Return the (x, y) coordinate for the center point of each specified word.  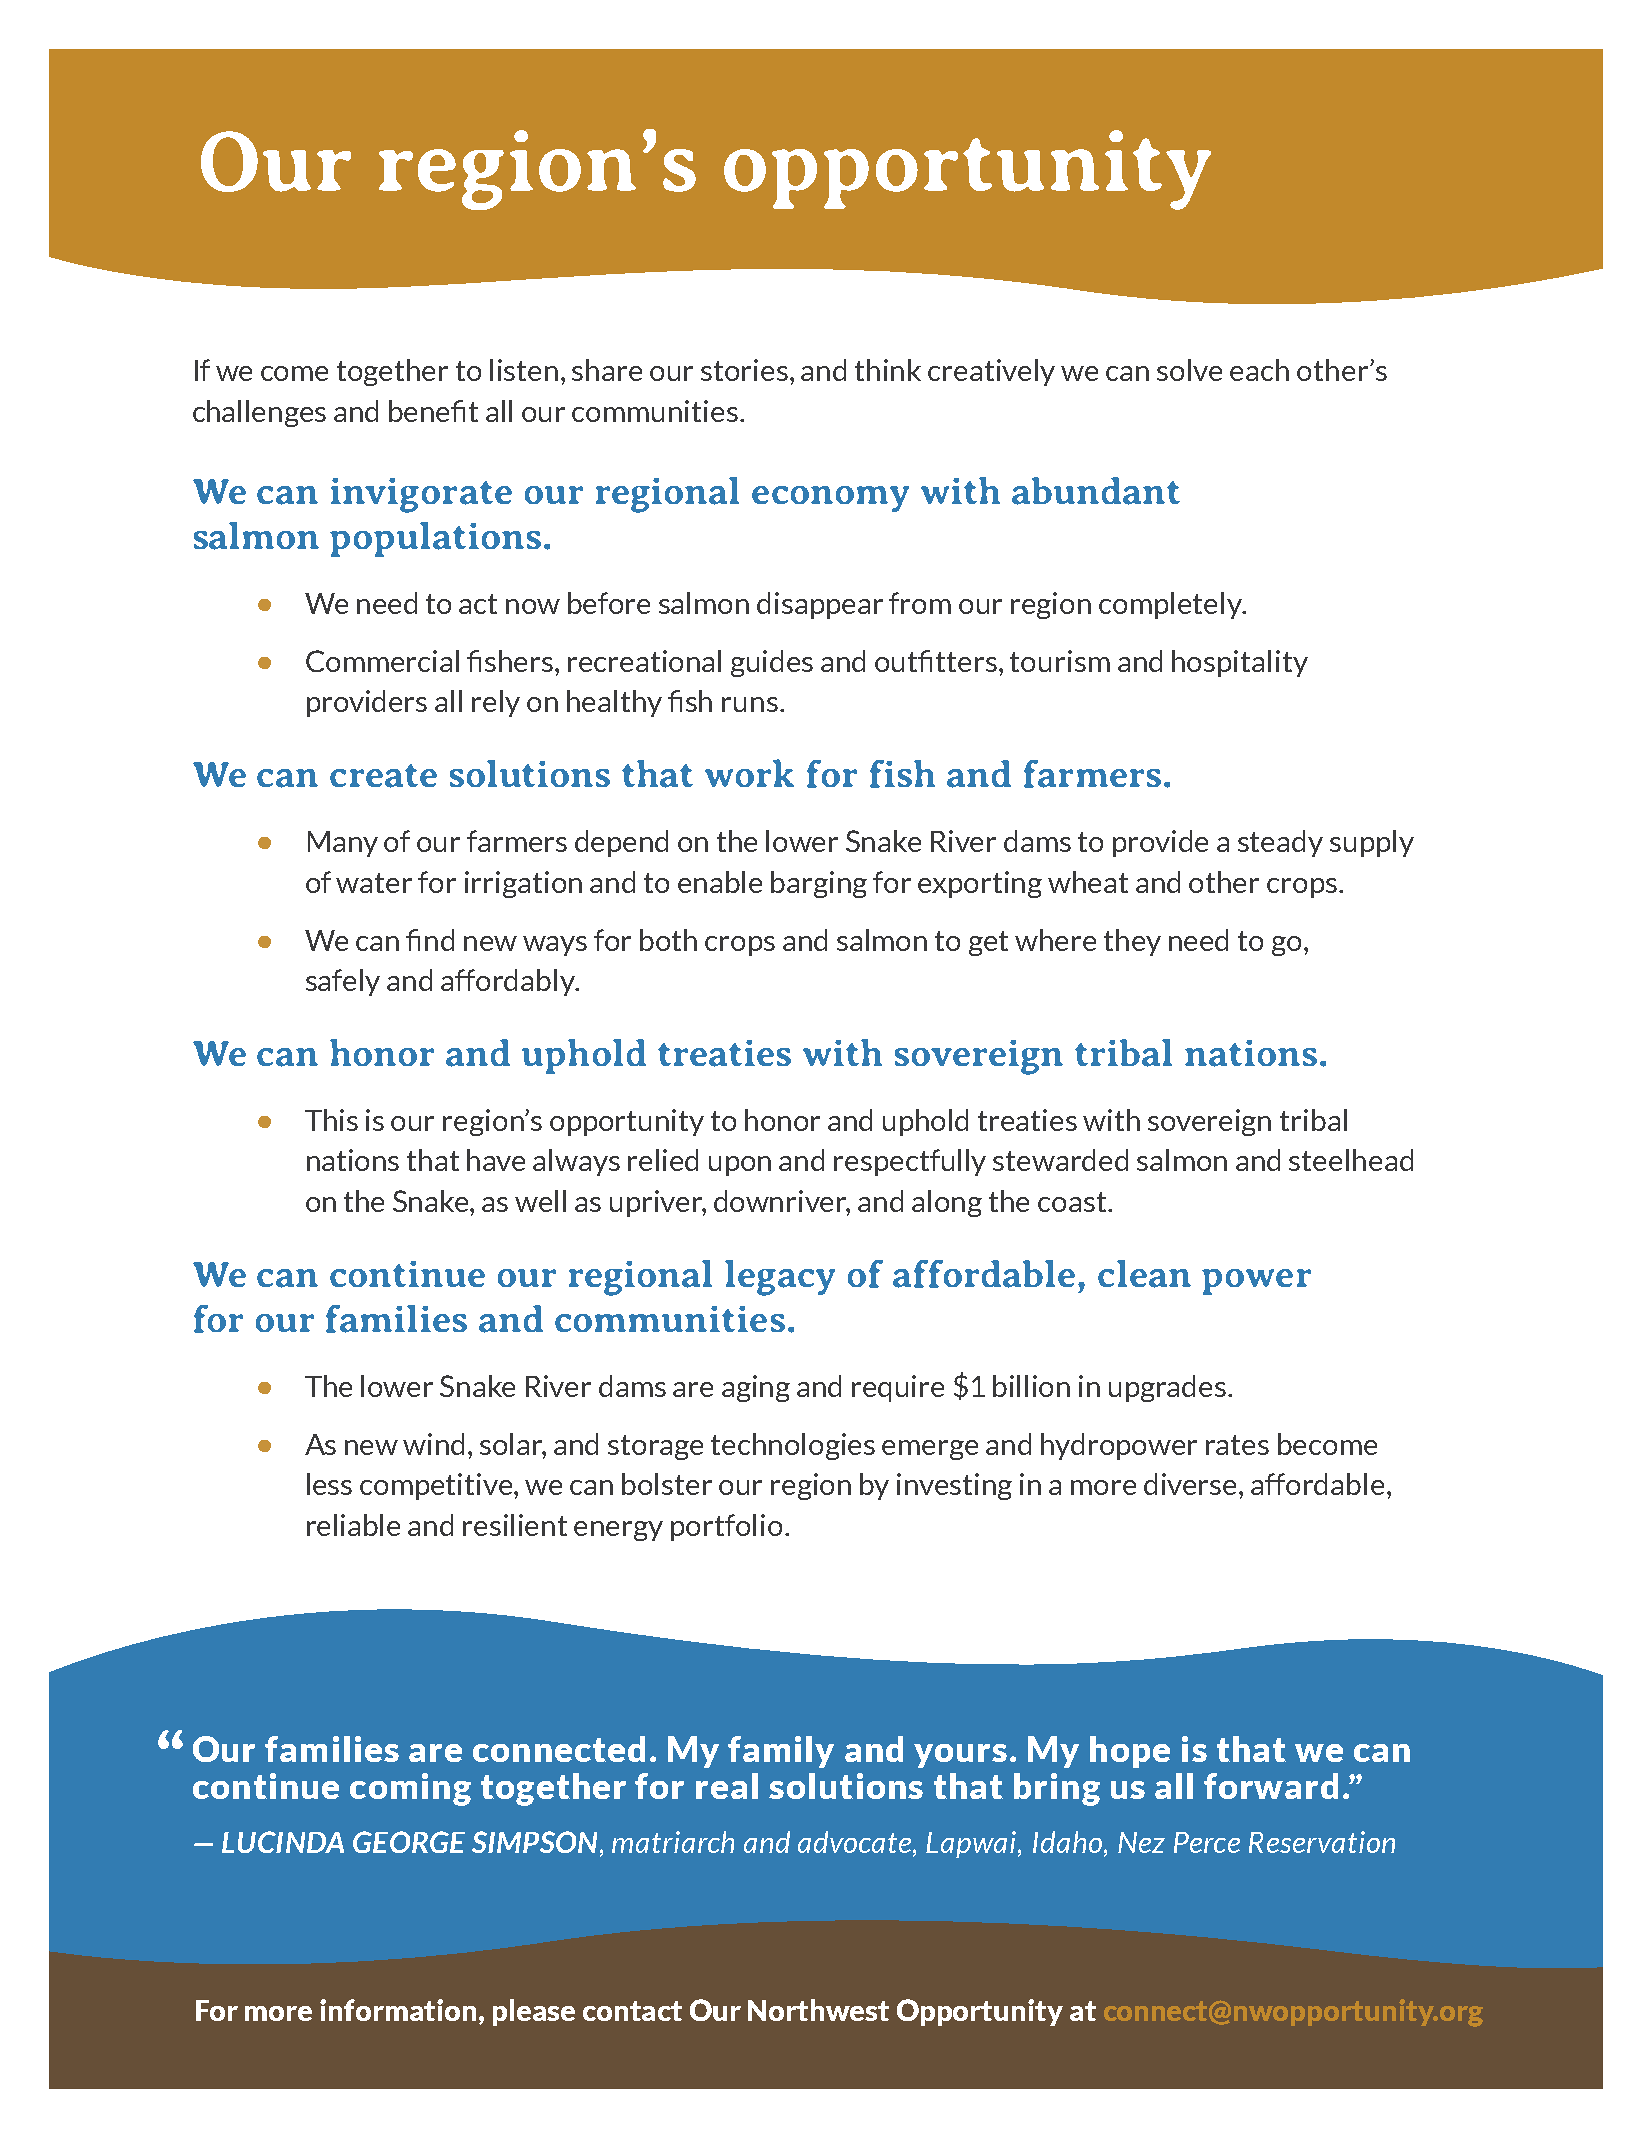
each (1259, 370)
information (400, 2011)
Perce (1207, 1842)
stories (744, 370)
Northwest (818, 2010)
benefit (433, 411)
